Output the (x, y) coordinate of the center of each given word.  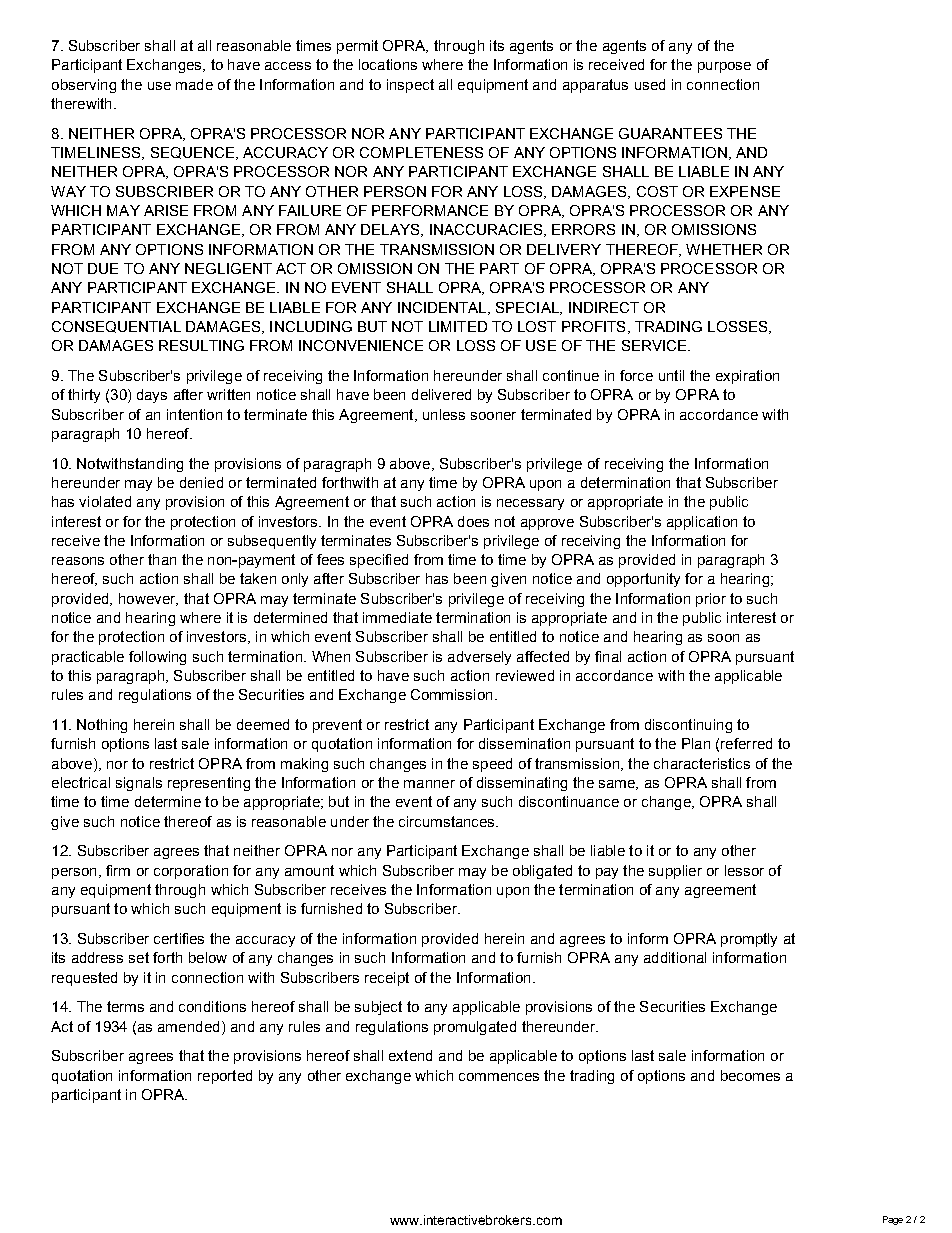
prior (711, 600)
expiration (747, 377)
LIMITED (458, 326)
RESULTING (201, 345)
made (194, 84)
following (157, 658)
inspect (410, 86)
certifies (179, 938)
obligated (542, 872)
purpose (724, 67)
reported (225, 1077)
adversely (479, 658)
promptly (749, 940)
